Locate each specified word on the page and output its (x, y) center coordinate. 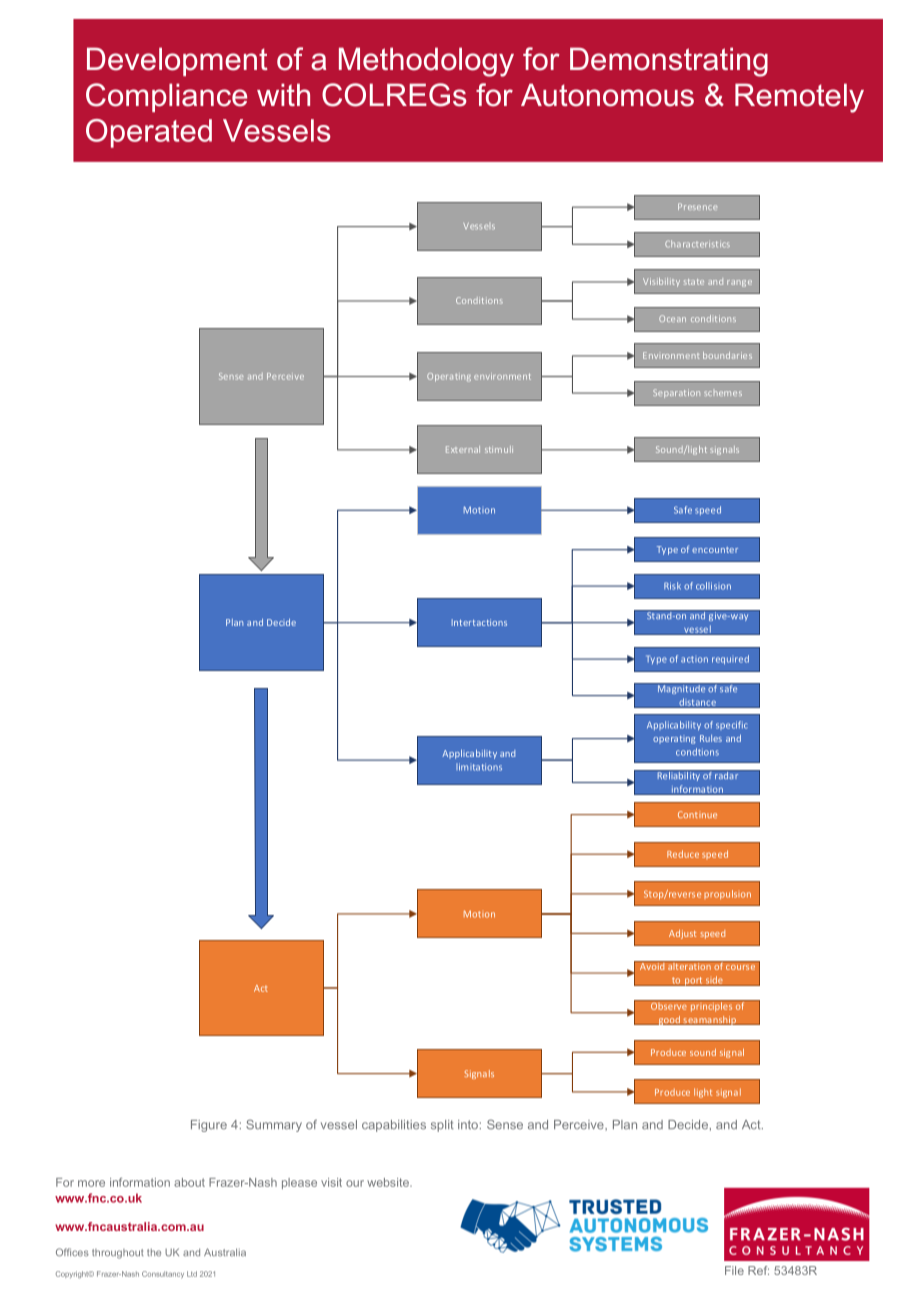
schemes (723, 393)
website (389, 1182)
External (463, 449)
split (442, 1126)
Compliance (166, 97)
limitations (479, 767)
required (730, 659)
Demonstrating (669, 62)
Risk (672, 586)
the (154, 1252)
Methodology (426, 62)
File (734, 1270)
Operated (149, 133)
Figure (209, 1126)
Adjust (682, 934)
